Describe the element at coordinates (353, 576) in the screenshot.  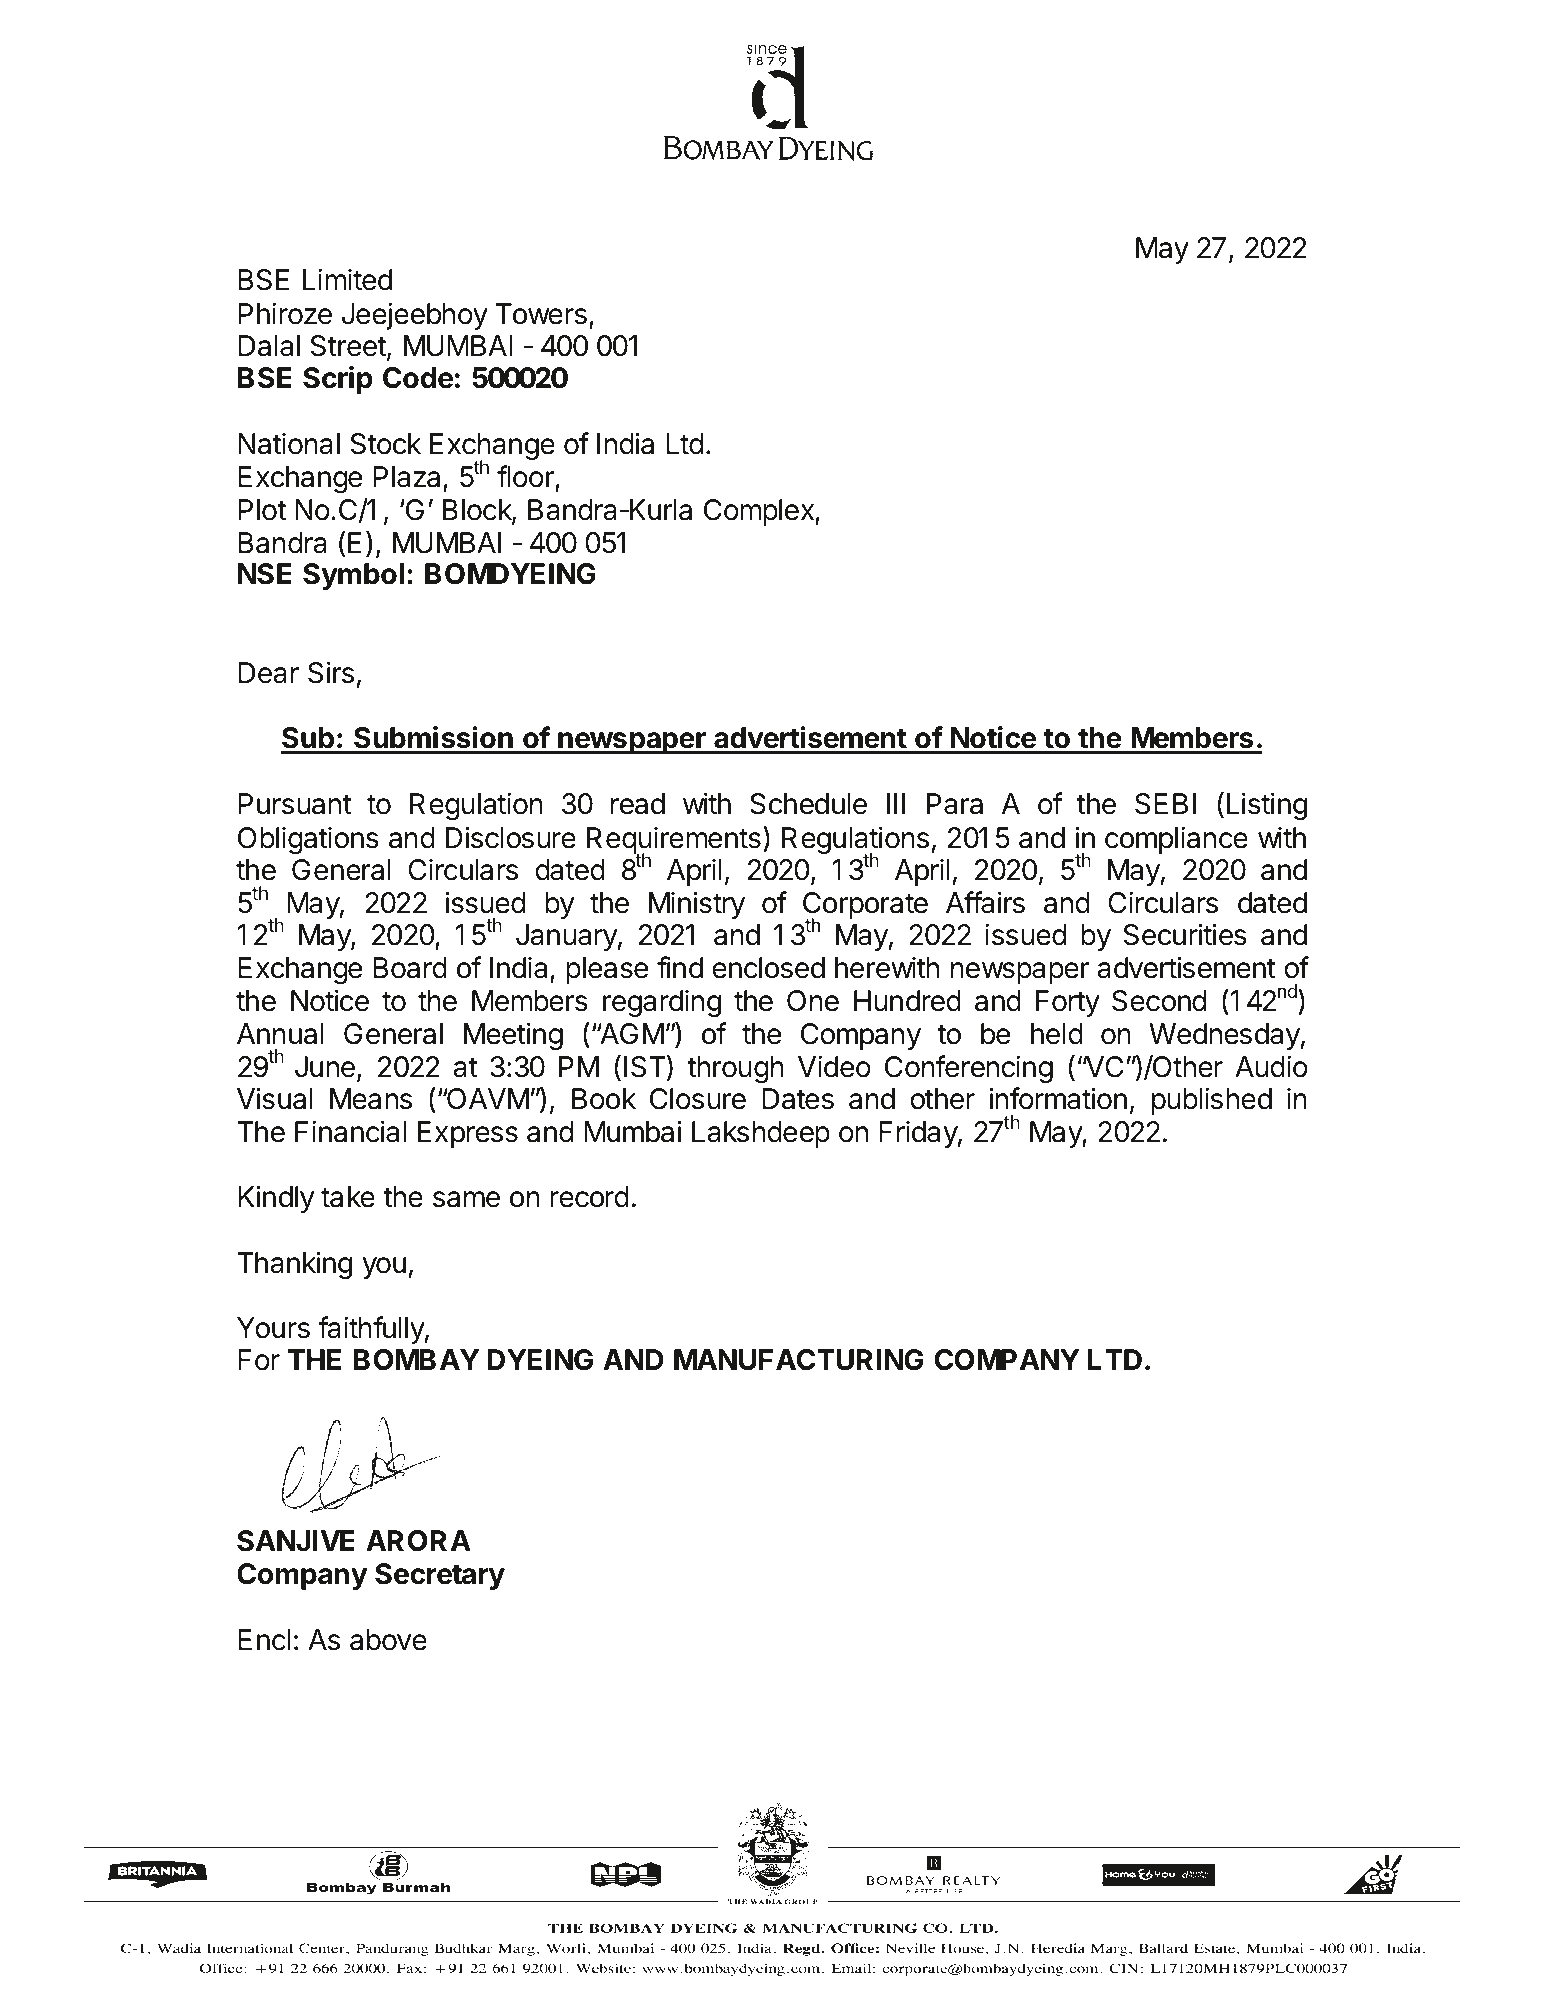
I see `Symbol` at that location.
